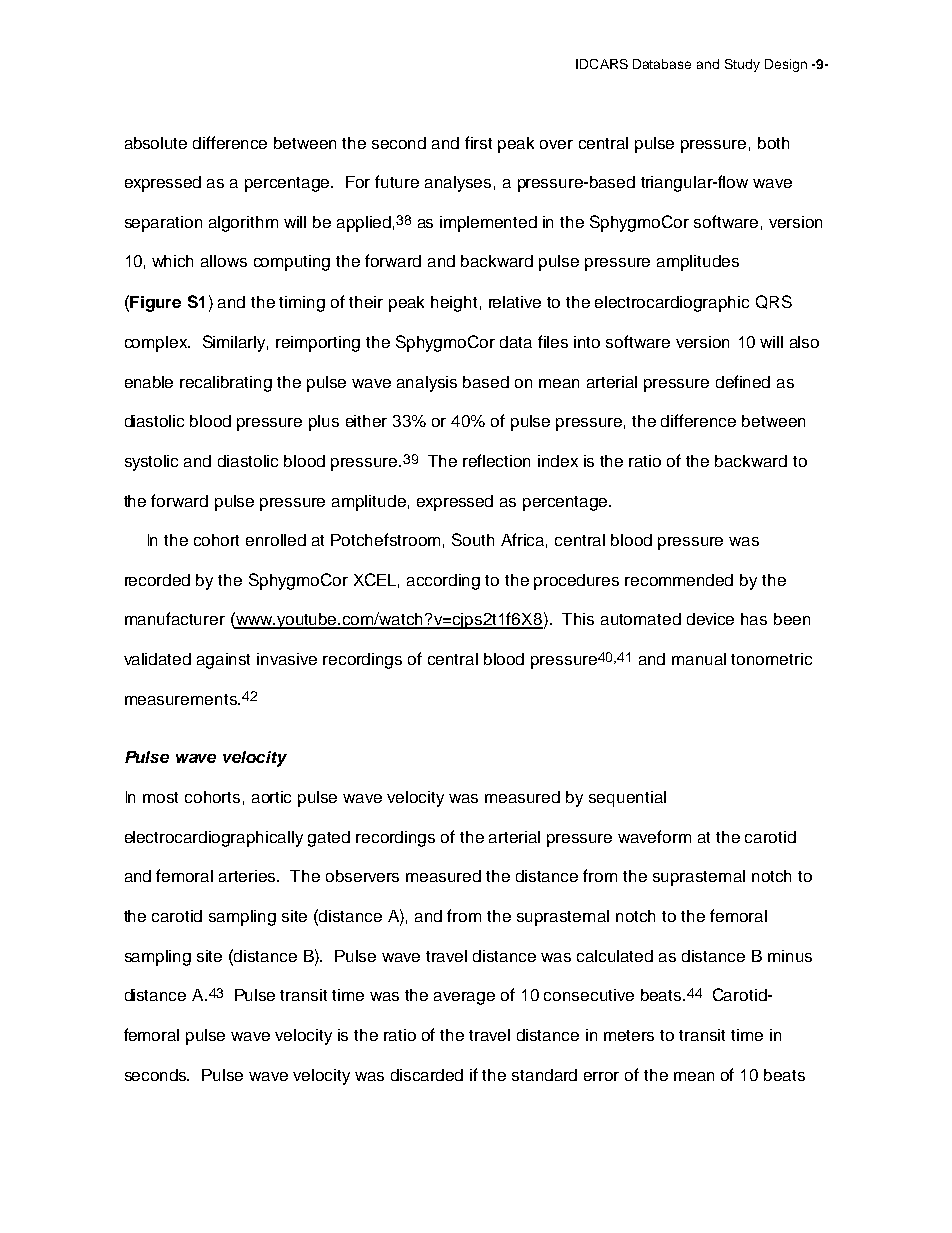  I want to click on aortic, so click(271, 797).
